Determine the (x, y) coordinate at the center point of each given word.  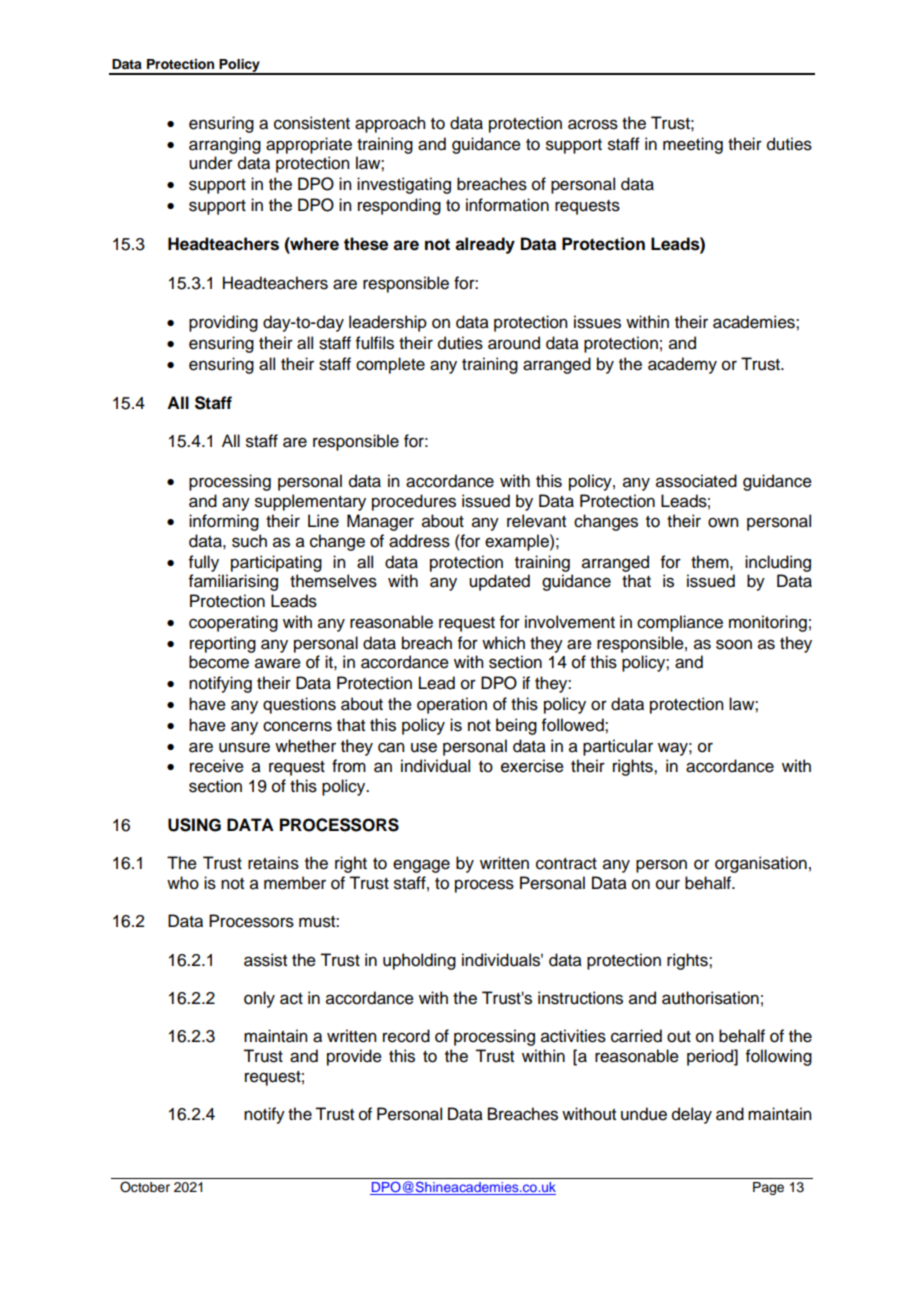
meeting (693, 145)
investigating (404, 185)
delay (692, 1115)
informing (224, 522)
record (406, 1036)
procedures (414, 502)
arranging (225, 145)
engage (421, 866)
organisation (761, 864)
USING (194, 825)
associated (696, 481)
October (145, 1187)
